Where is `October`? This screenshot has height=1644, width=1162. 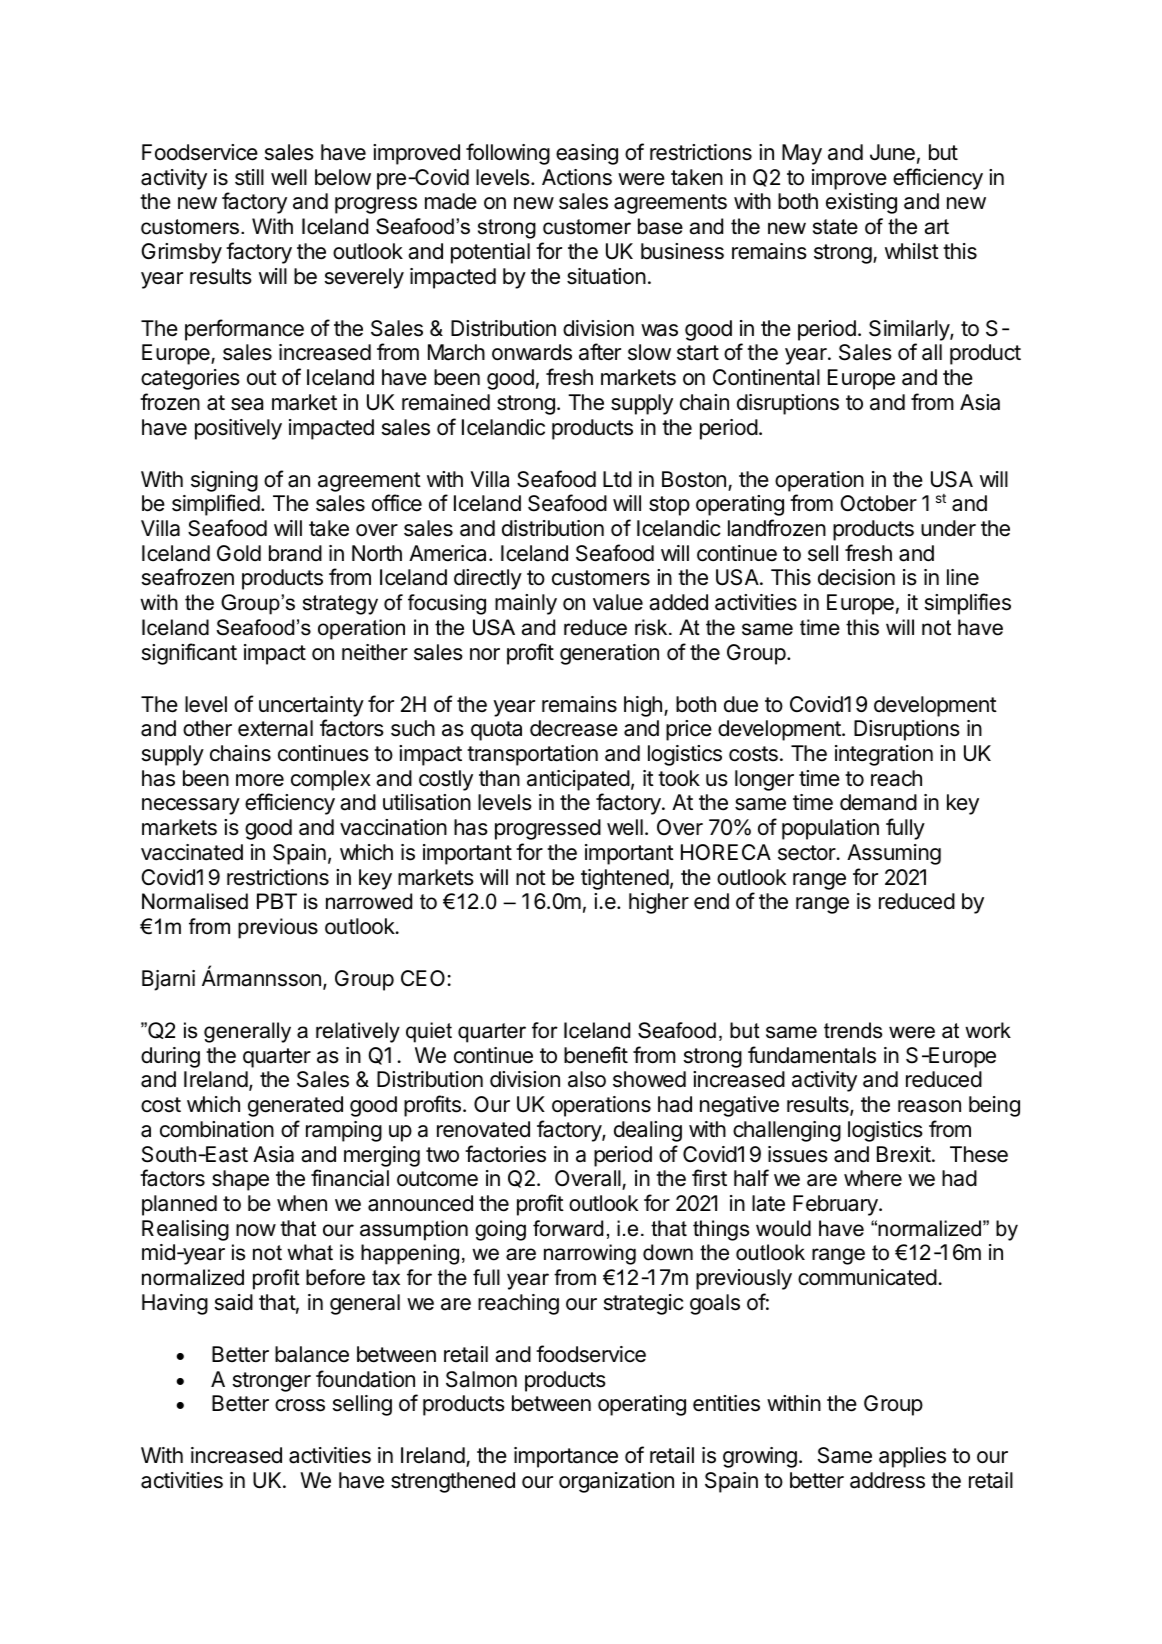 October is located at coordinates (878, 503).
